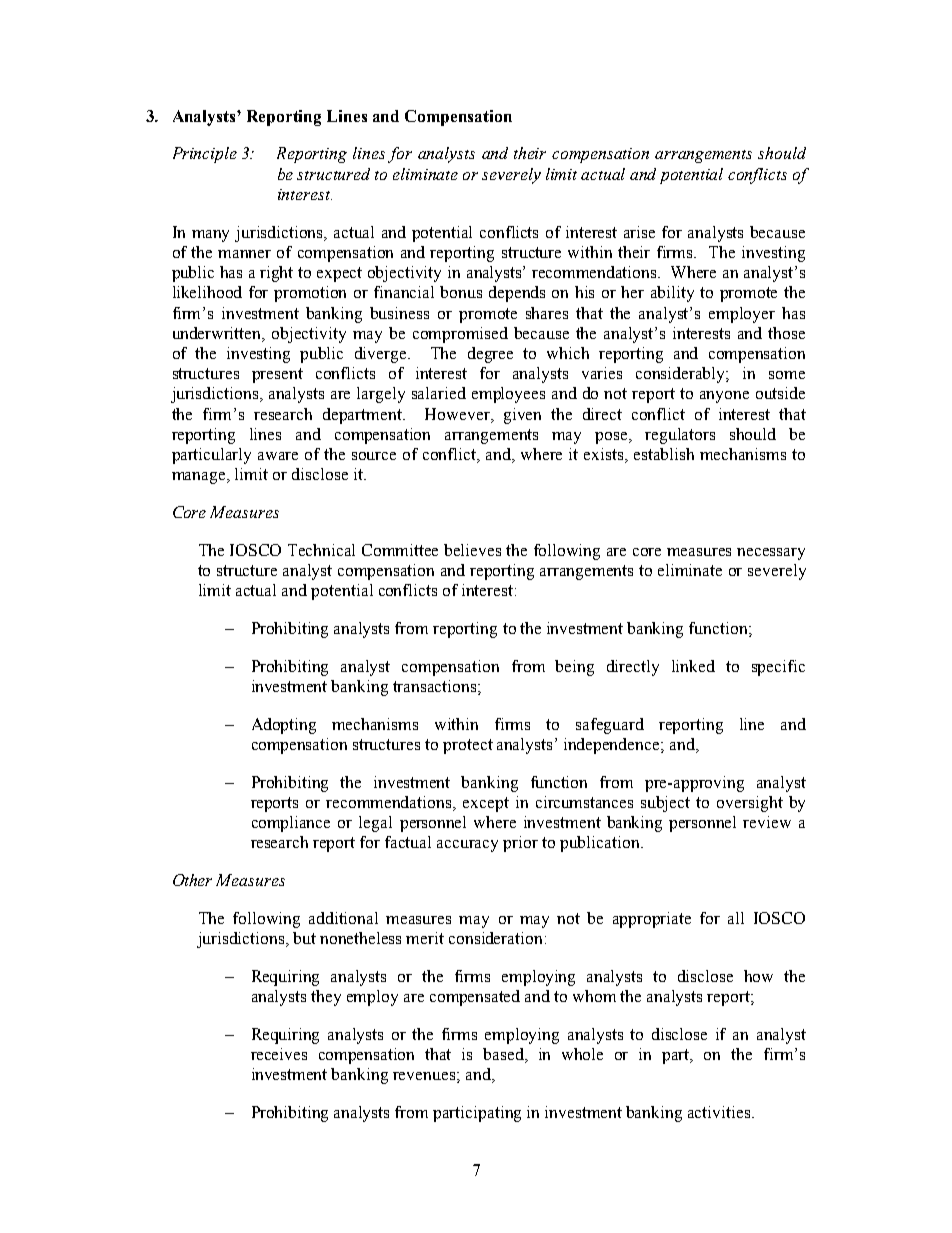  I want to click on aware, so click(278, 456).
